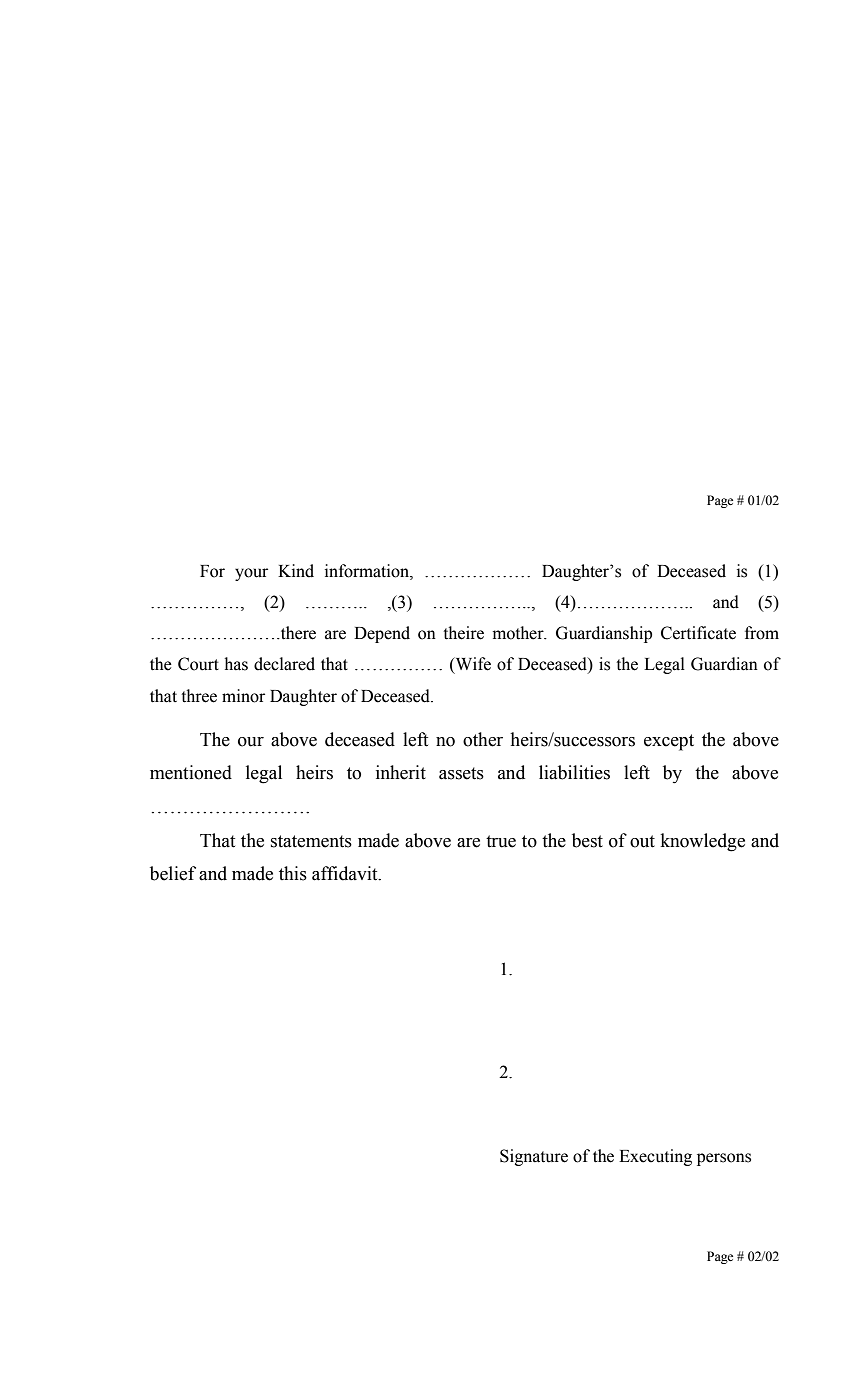  Describe the element at coordinates (501, 841) in the screenshot. I see `true` at that location.
